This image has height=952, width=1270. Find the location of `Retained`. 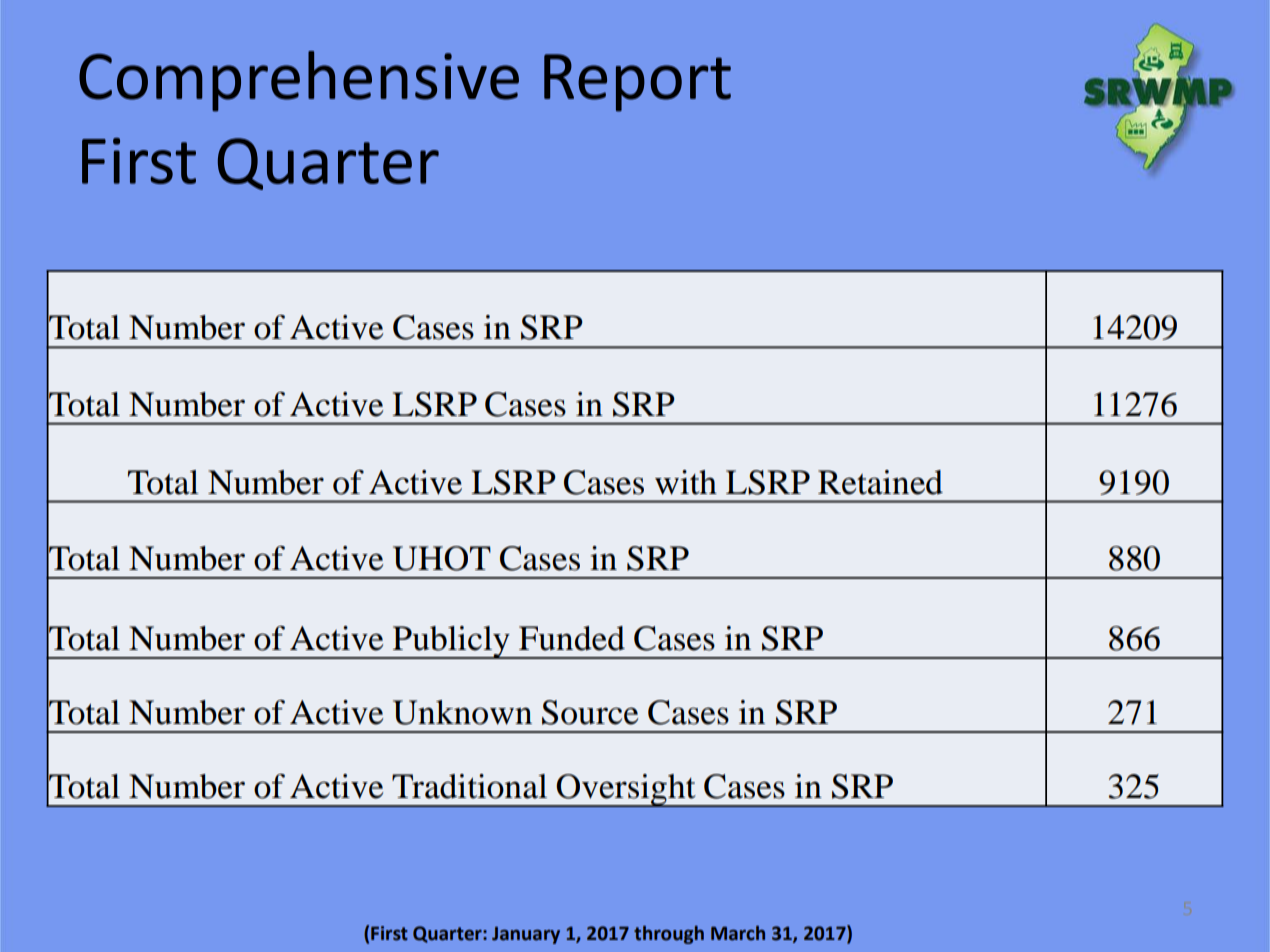

Retained is located at coordinates (880, 482).
